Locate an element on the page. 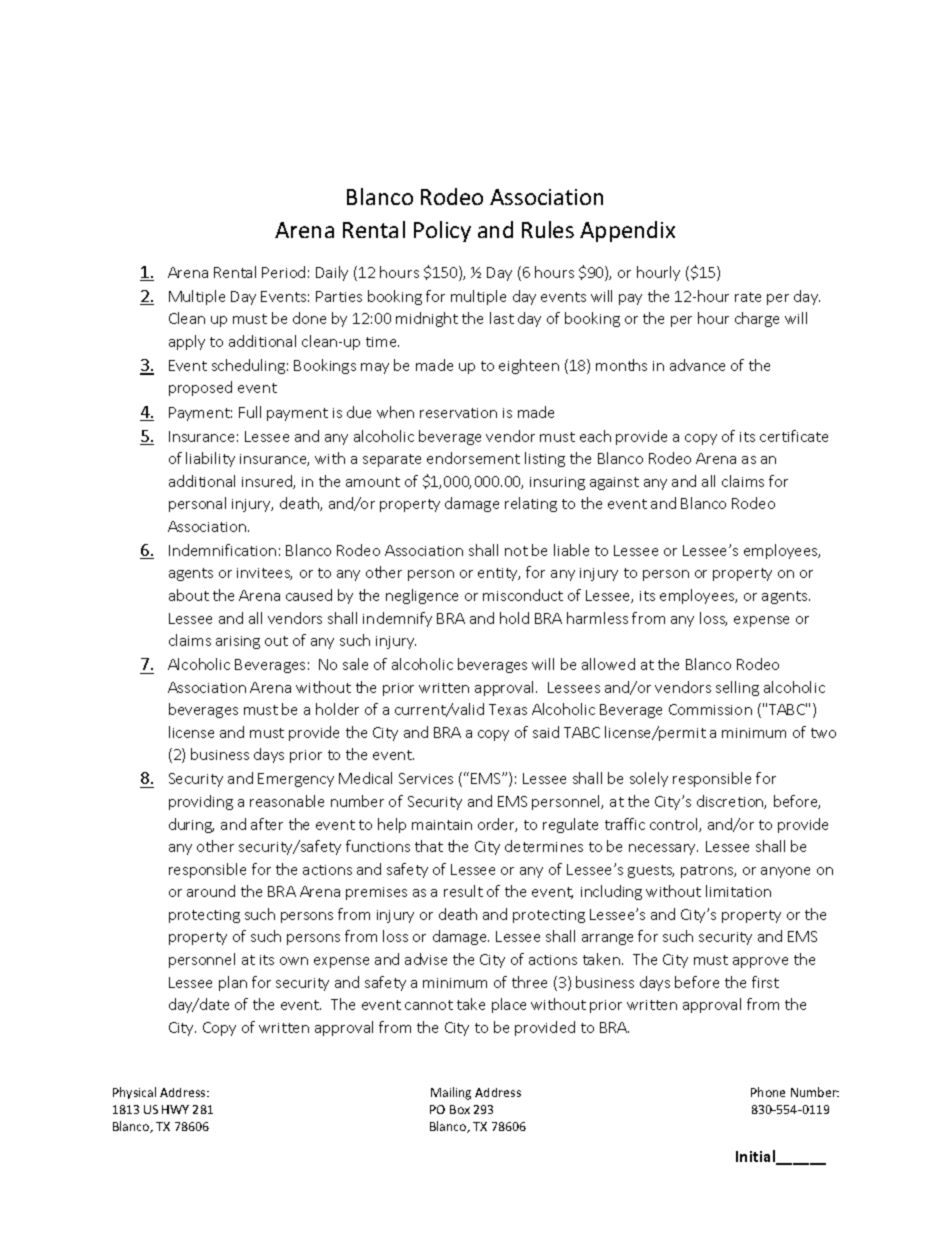 The width and height of the image is (952, 1233). charge is located at coordinates (757, 319).
